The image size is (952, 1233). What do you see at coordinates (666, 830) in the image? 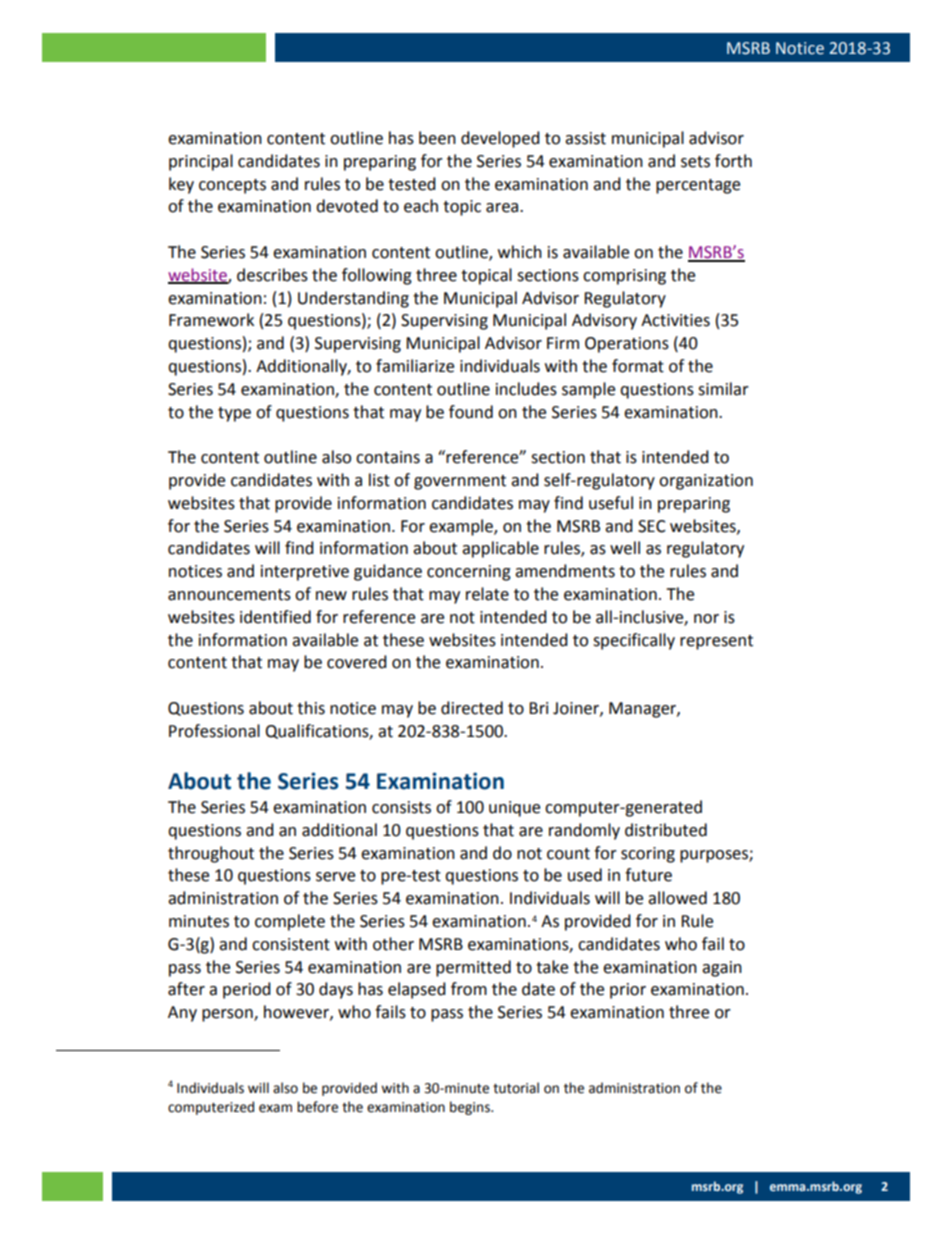
I see `distributed` at bounding box center [666, 830].
